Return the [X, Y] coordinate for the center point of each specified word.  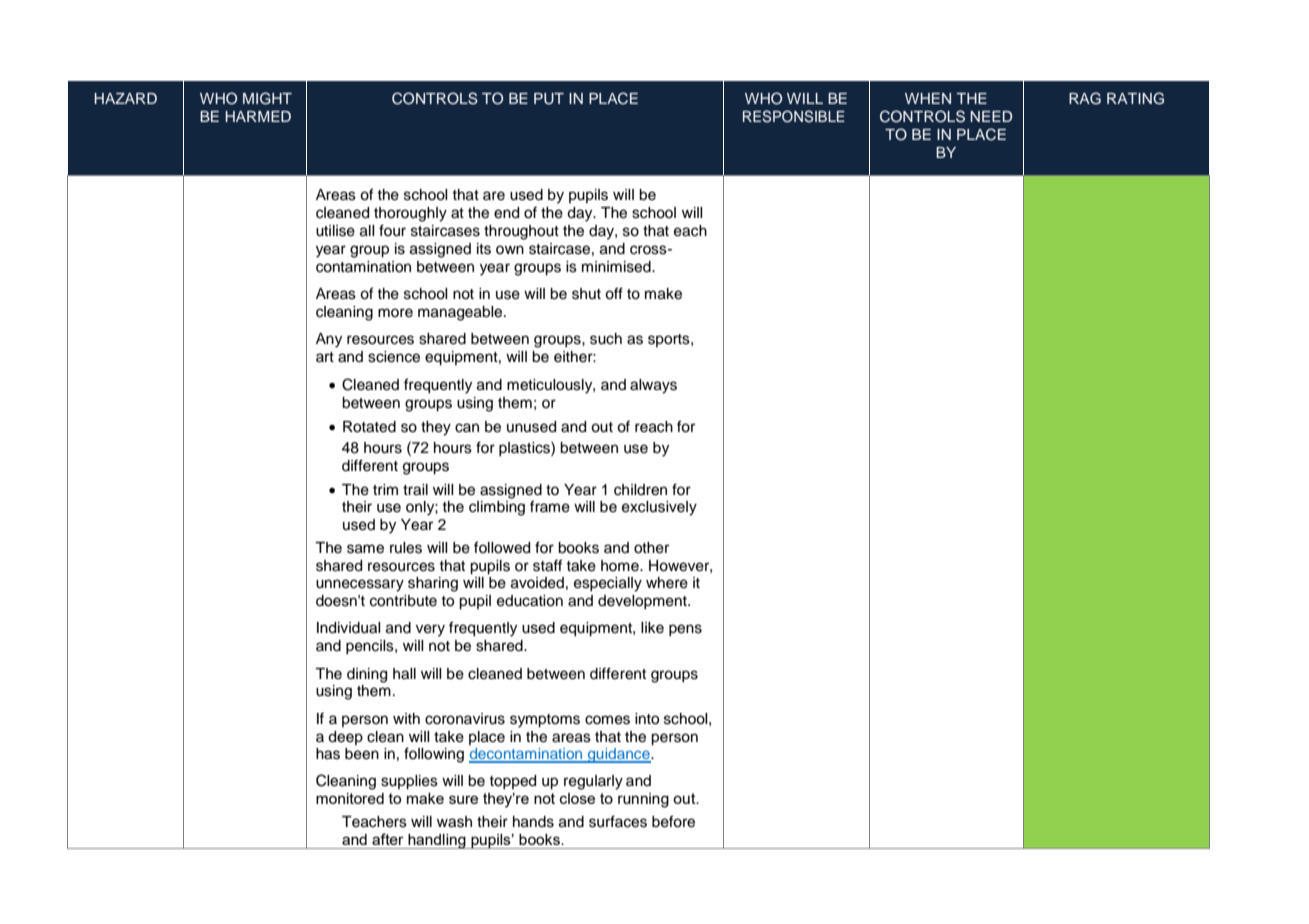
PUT [549, 99]
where [667, 583]
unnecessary [360, 585]
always [653, 386]
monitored [350, 798]
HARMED [258, 116]
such [606, 339]
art [325, 357]
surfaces [618, 821]
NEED [991, 116]
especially [608, 584]
